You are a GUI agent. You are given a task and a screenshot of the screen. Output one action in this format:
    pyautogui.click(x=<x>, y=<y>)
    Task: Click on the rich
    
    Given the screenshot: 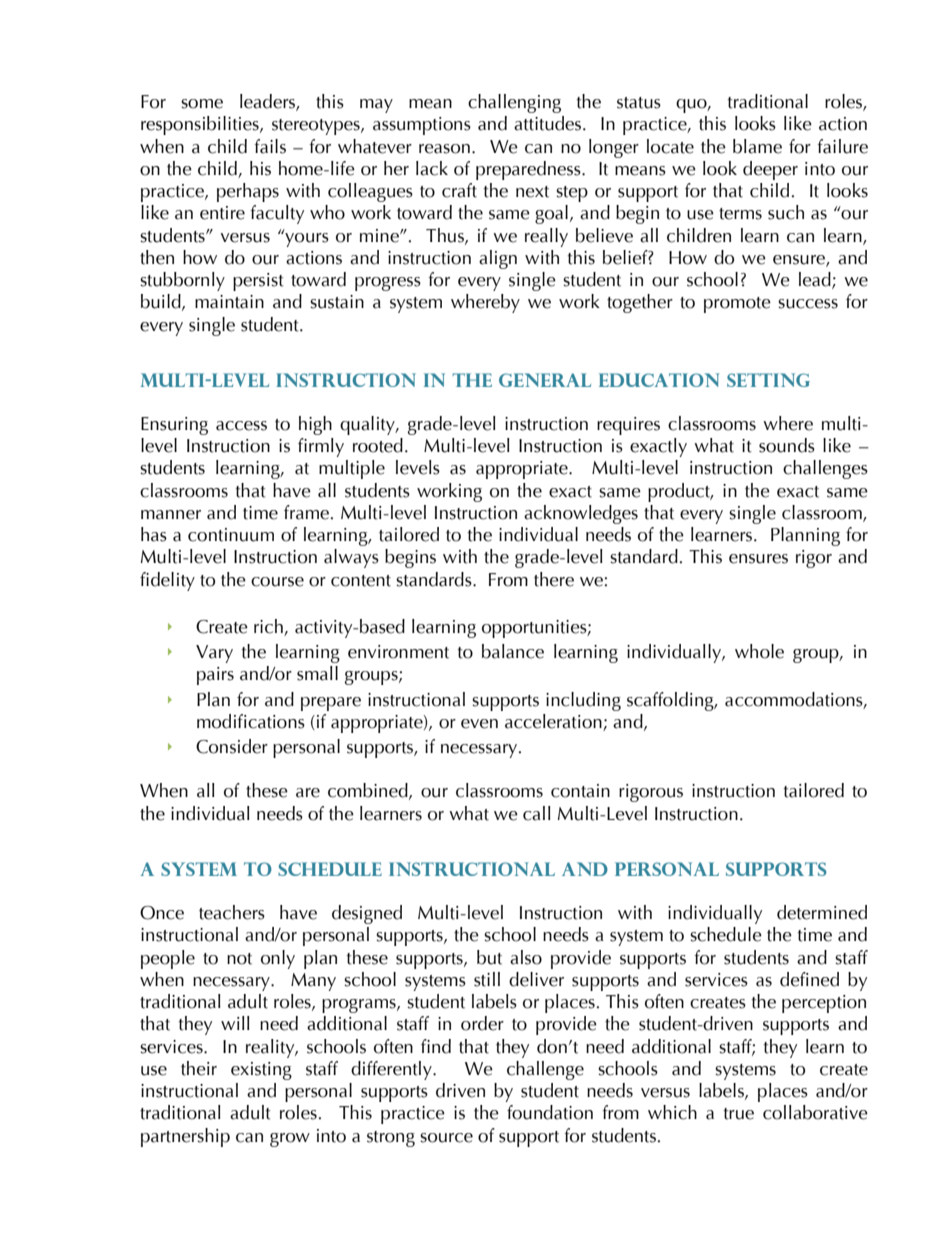 What is the action you would take?
    pyautogui.click(x=268, y=626)
